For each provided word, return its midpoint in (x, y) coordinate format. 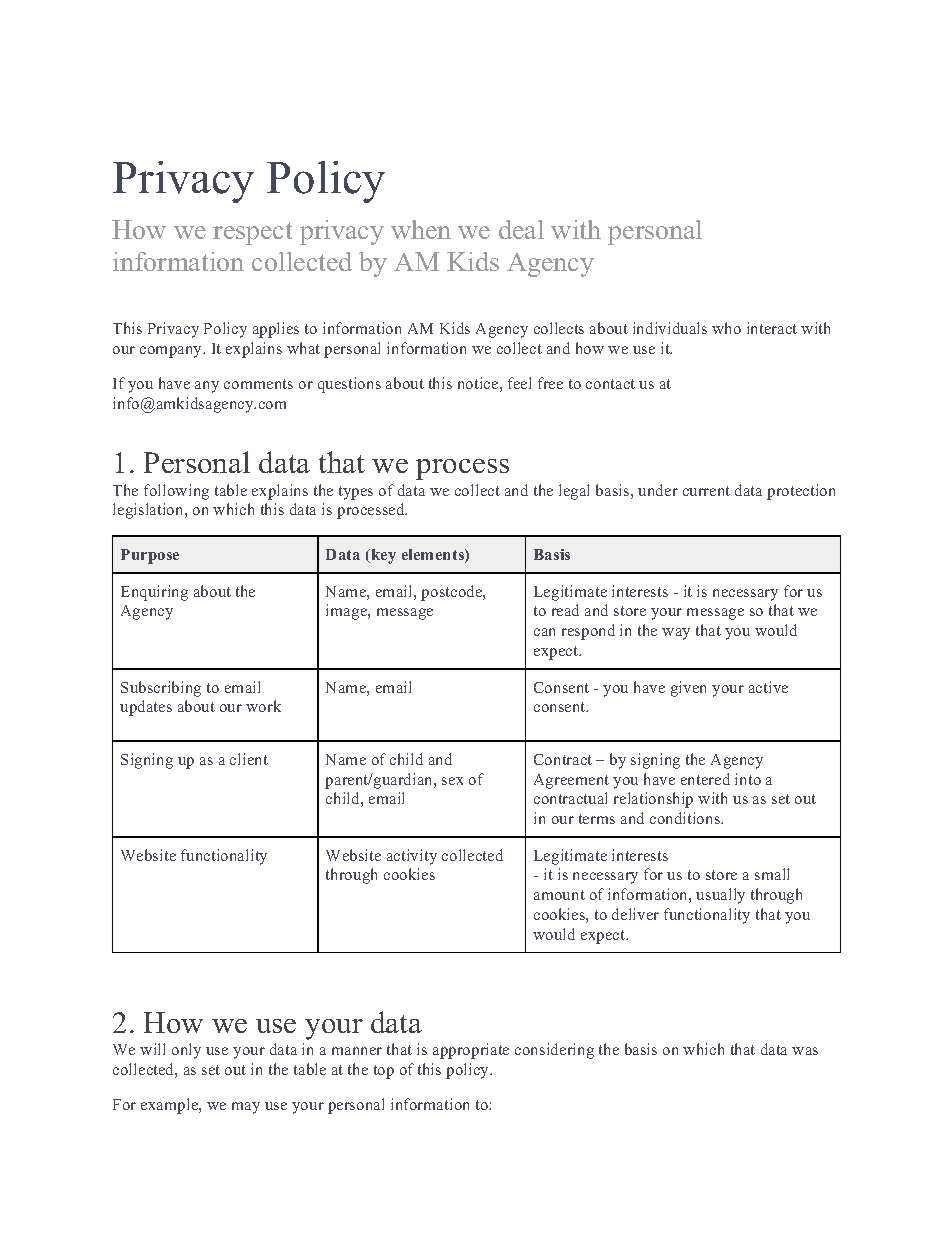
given (688, 689)
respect (252, 233)
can (544, 632)
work (263, 706)
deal (521, 229)
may (246, 1108)
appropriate (471, 1051)
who (726, 328)
